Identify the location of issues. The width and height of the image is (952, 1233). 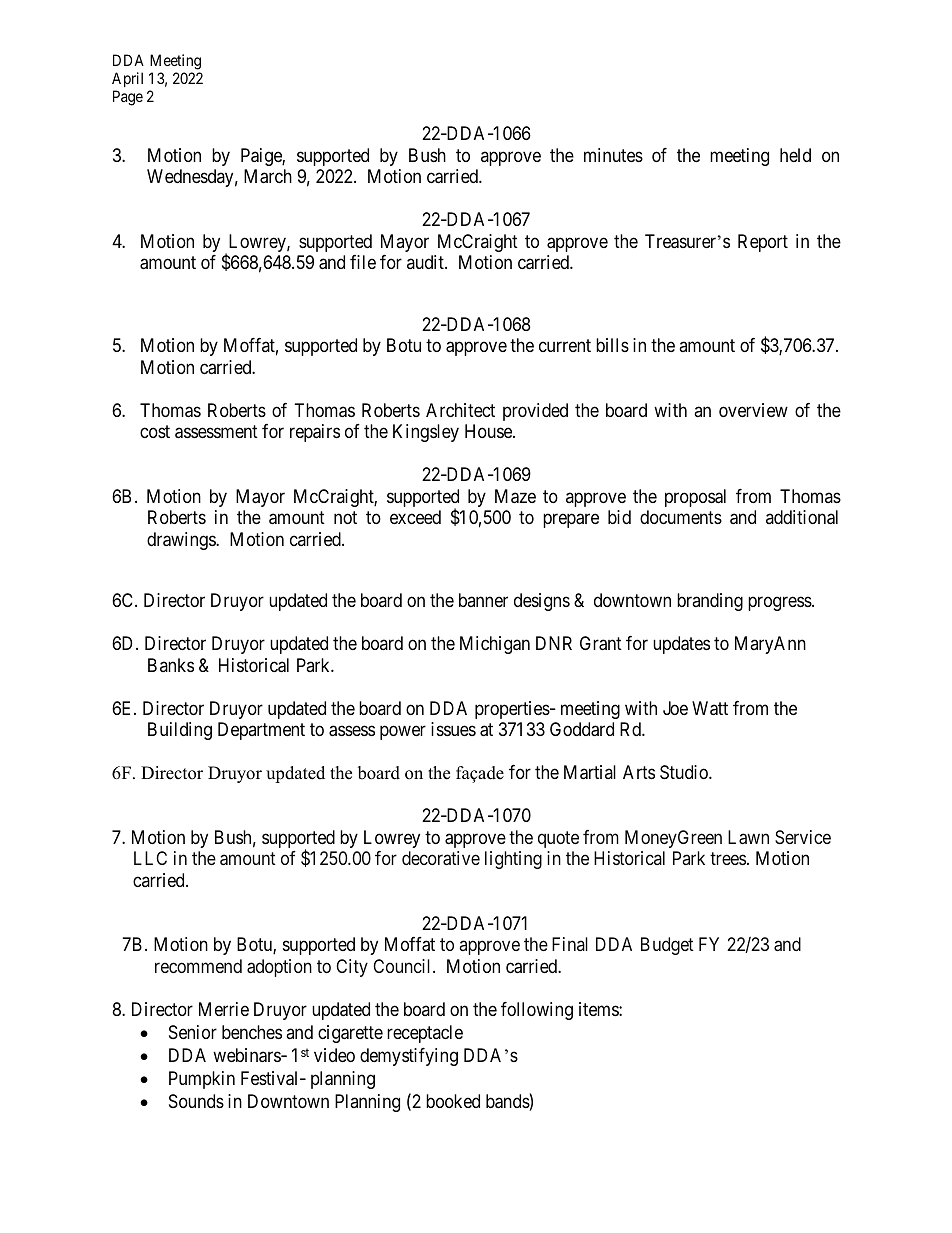
(453, 729).
